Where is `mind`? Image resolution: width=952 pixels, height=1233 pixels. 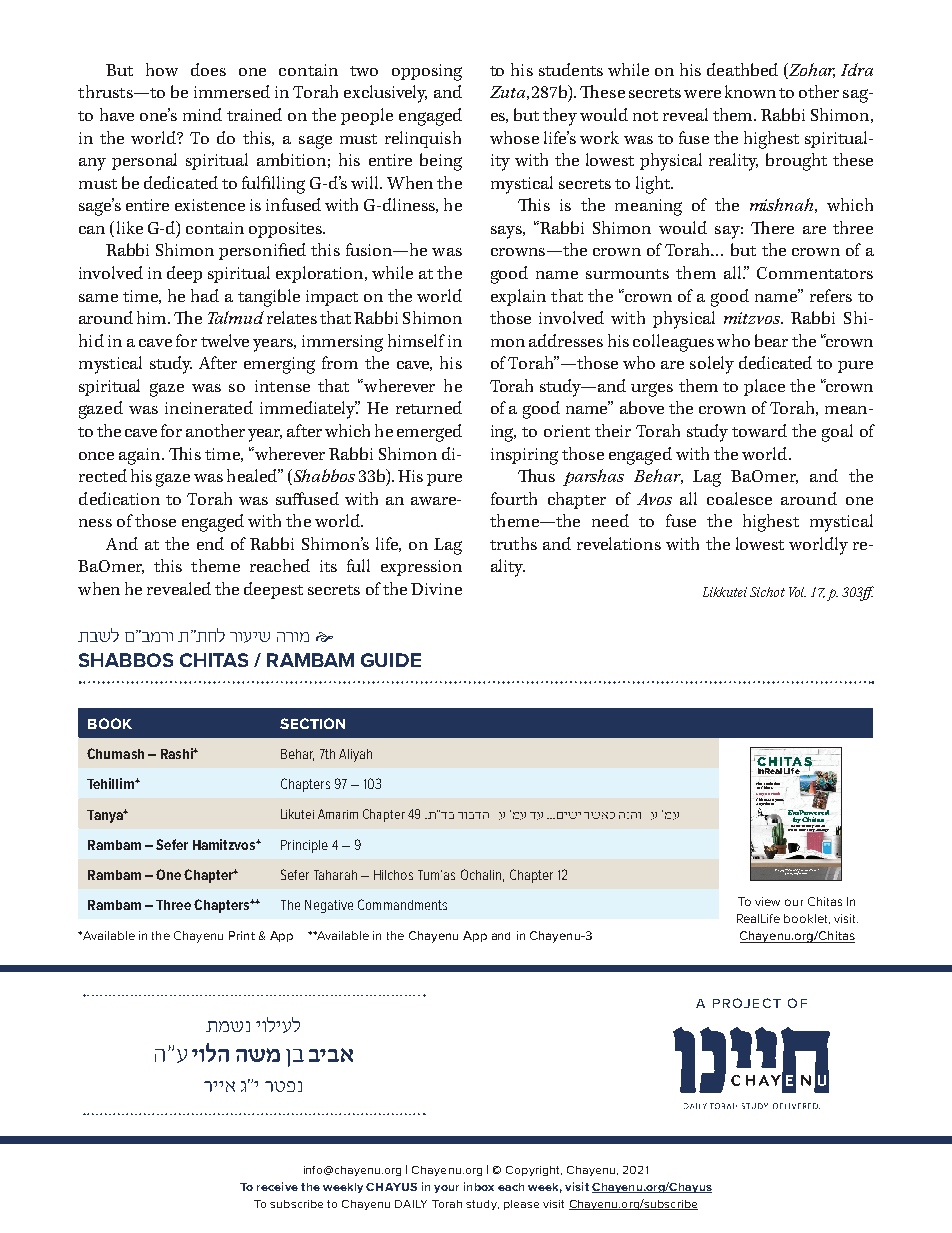 mind is located at coordinates (202, 114).
